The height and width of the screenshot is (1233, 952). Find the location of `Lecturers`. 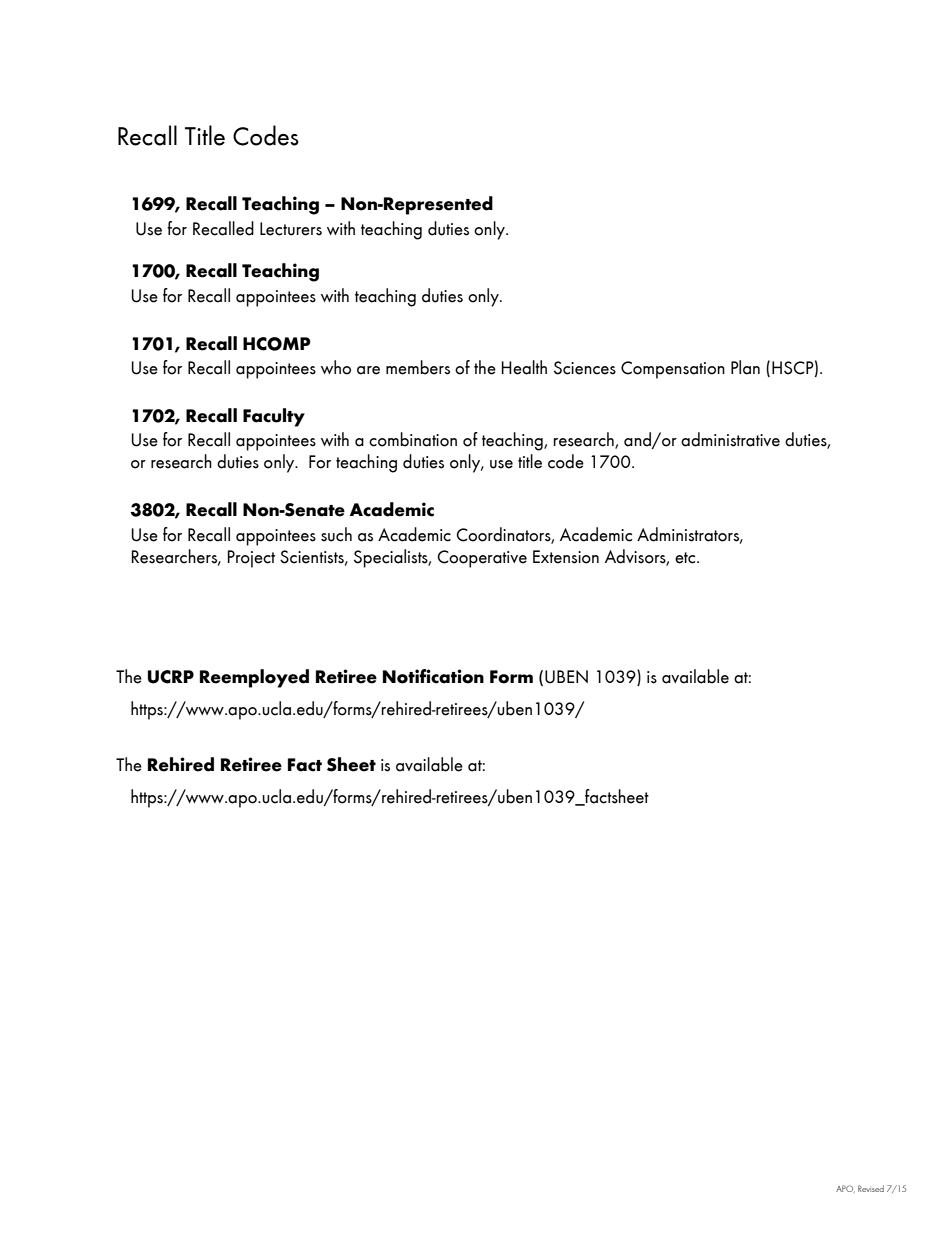

Lecturers is located at coordinates (291, 229).
